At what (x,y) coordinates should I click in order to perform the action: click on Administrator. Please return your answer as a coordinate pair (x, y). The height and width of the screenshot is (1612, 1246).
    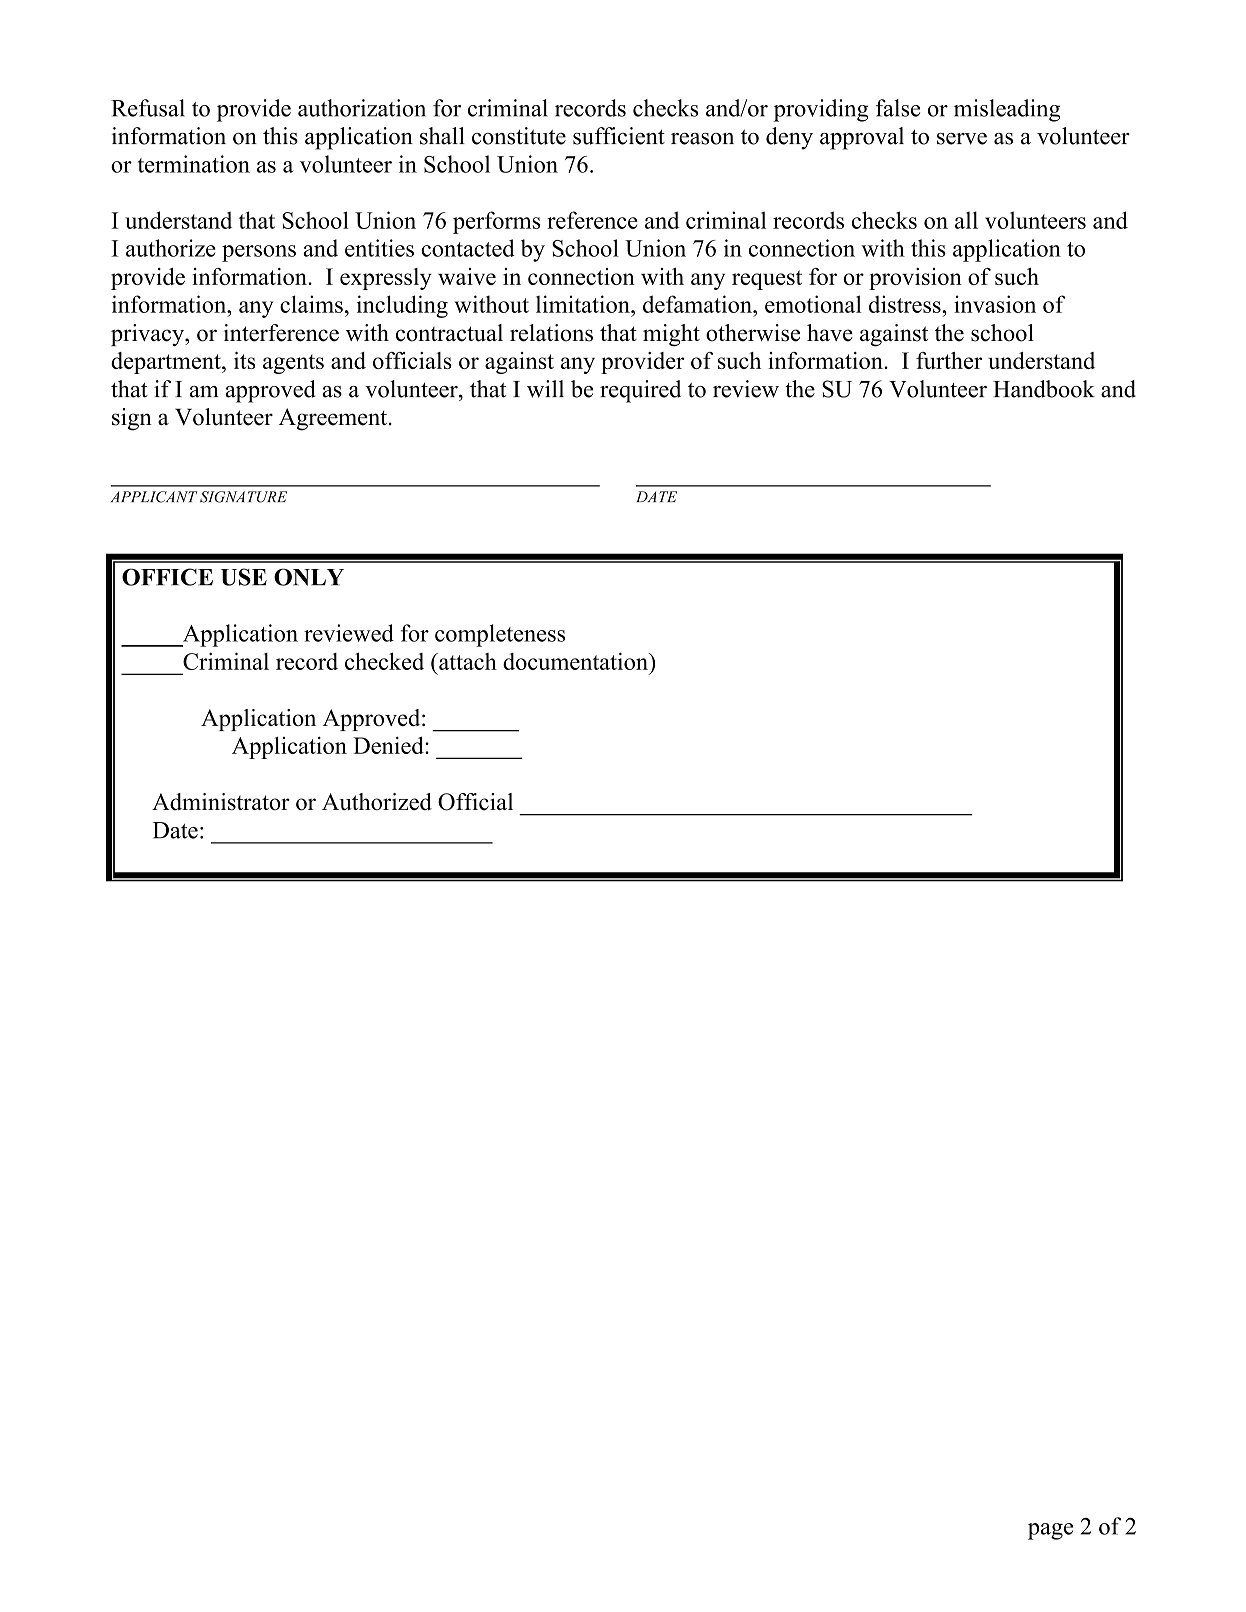
    Looking at the image, I should click on (221, 802).
